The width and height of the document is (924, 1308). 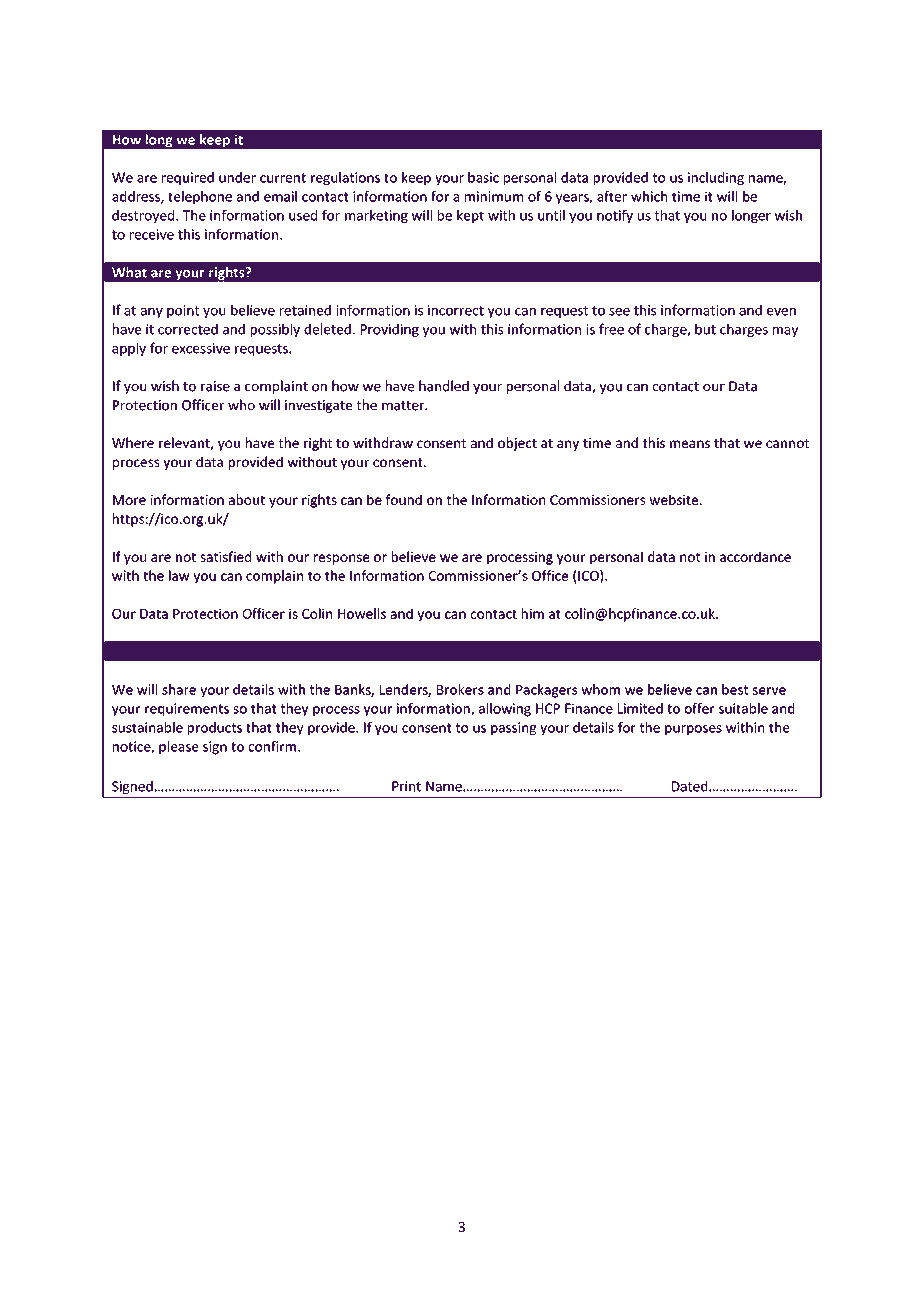 I want to click on found, so click(x=404, y=499).
